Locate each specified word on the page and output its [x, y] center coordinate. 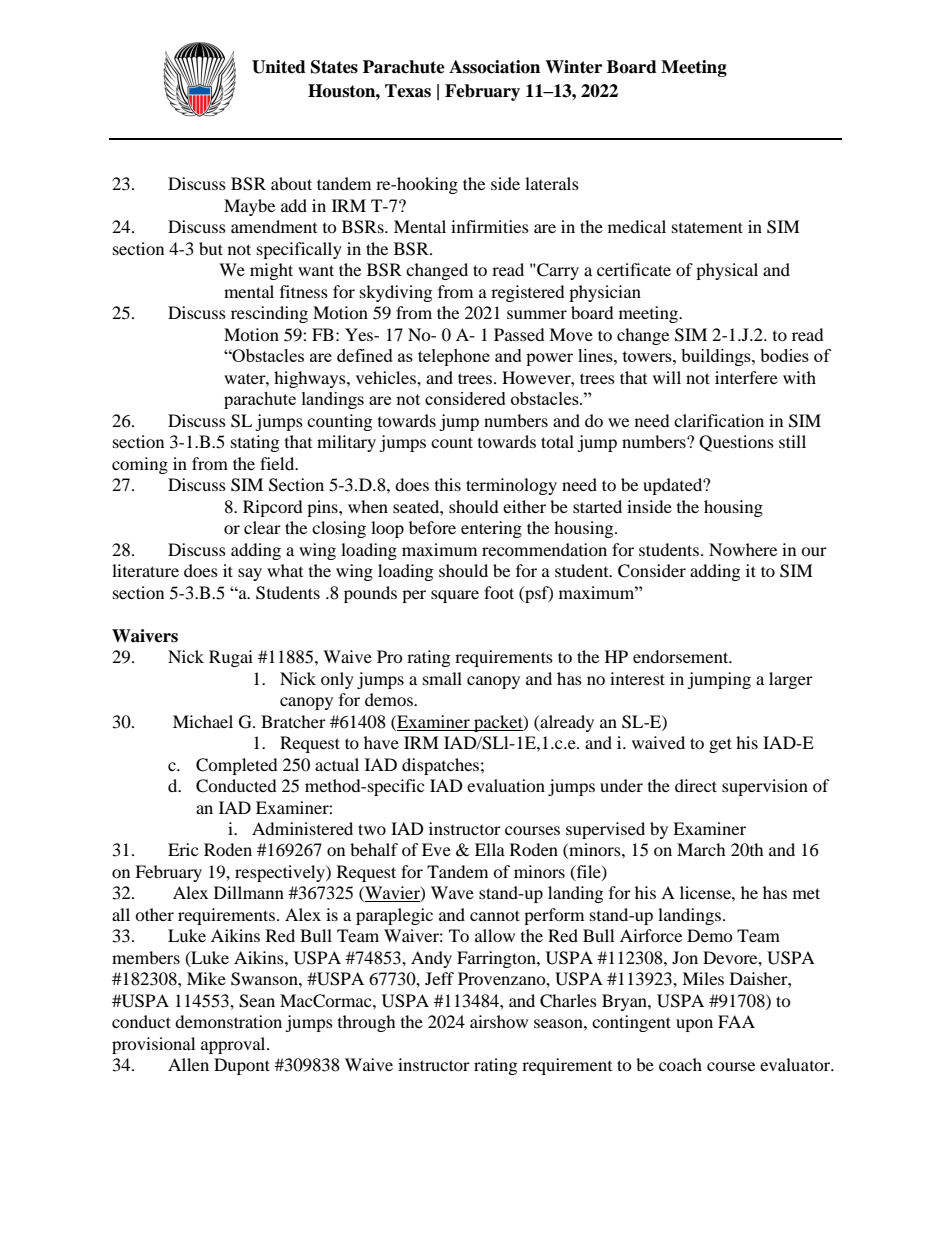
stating [255, 443]
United [279, 67]
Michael [203, 721]
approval [234, 1045]
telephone [454, 357]
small [442, 678]
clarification [719, 420]
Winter [573, 67]
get [720, 745]
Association [494, 67]
